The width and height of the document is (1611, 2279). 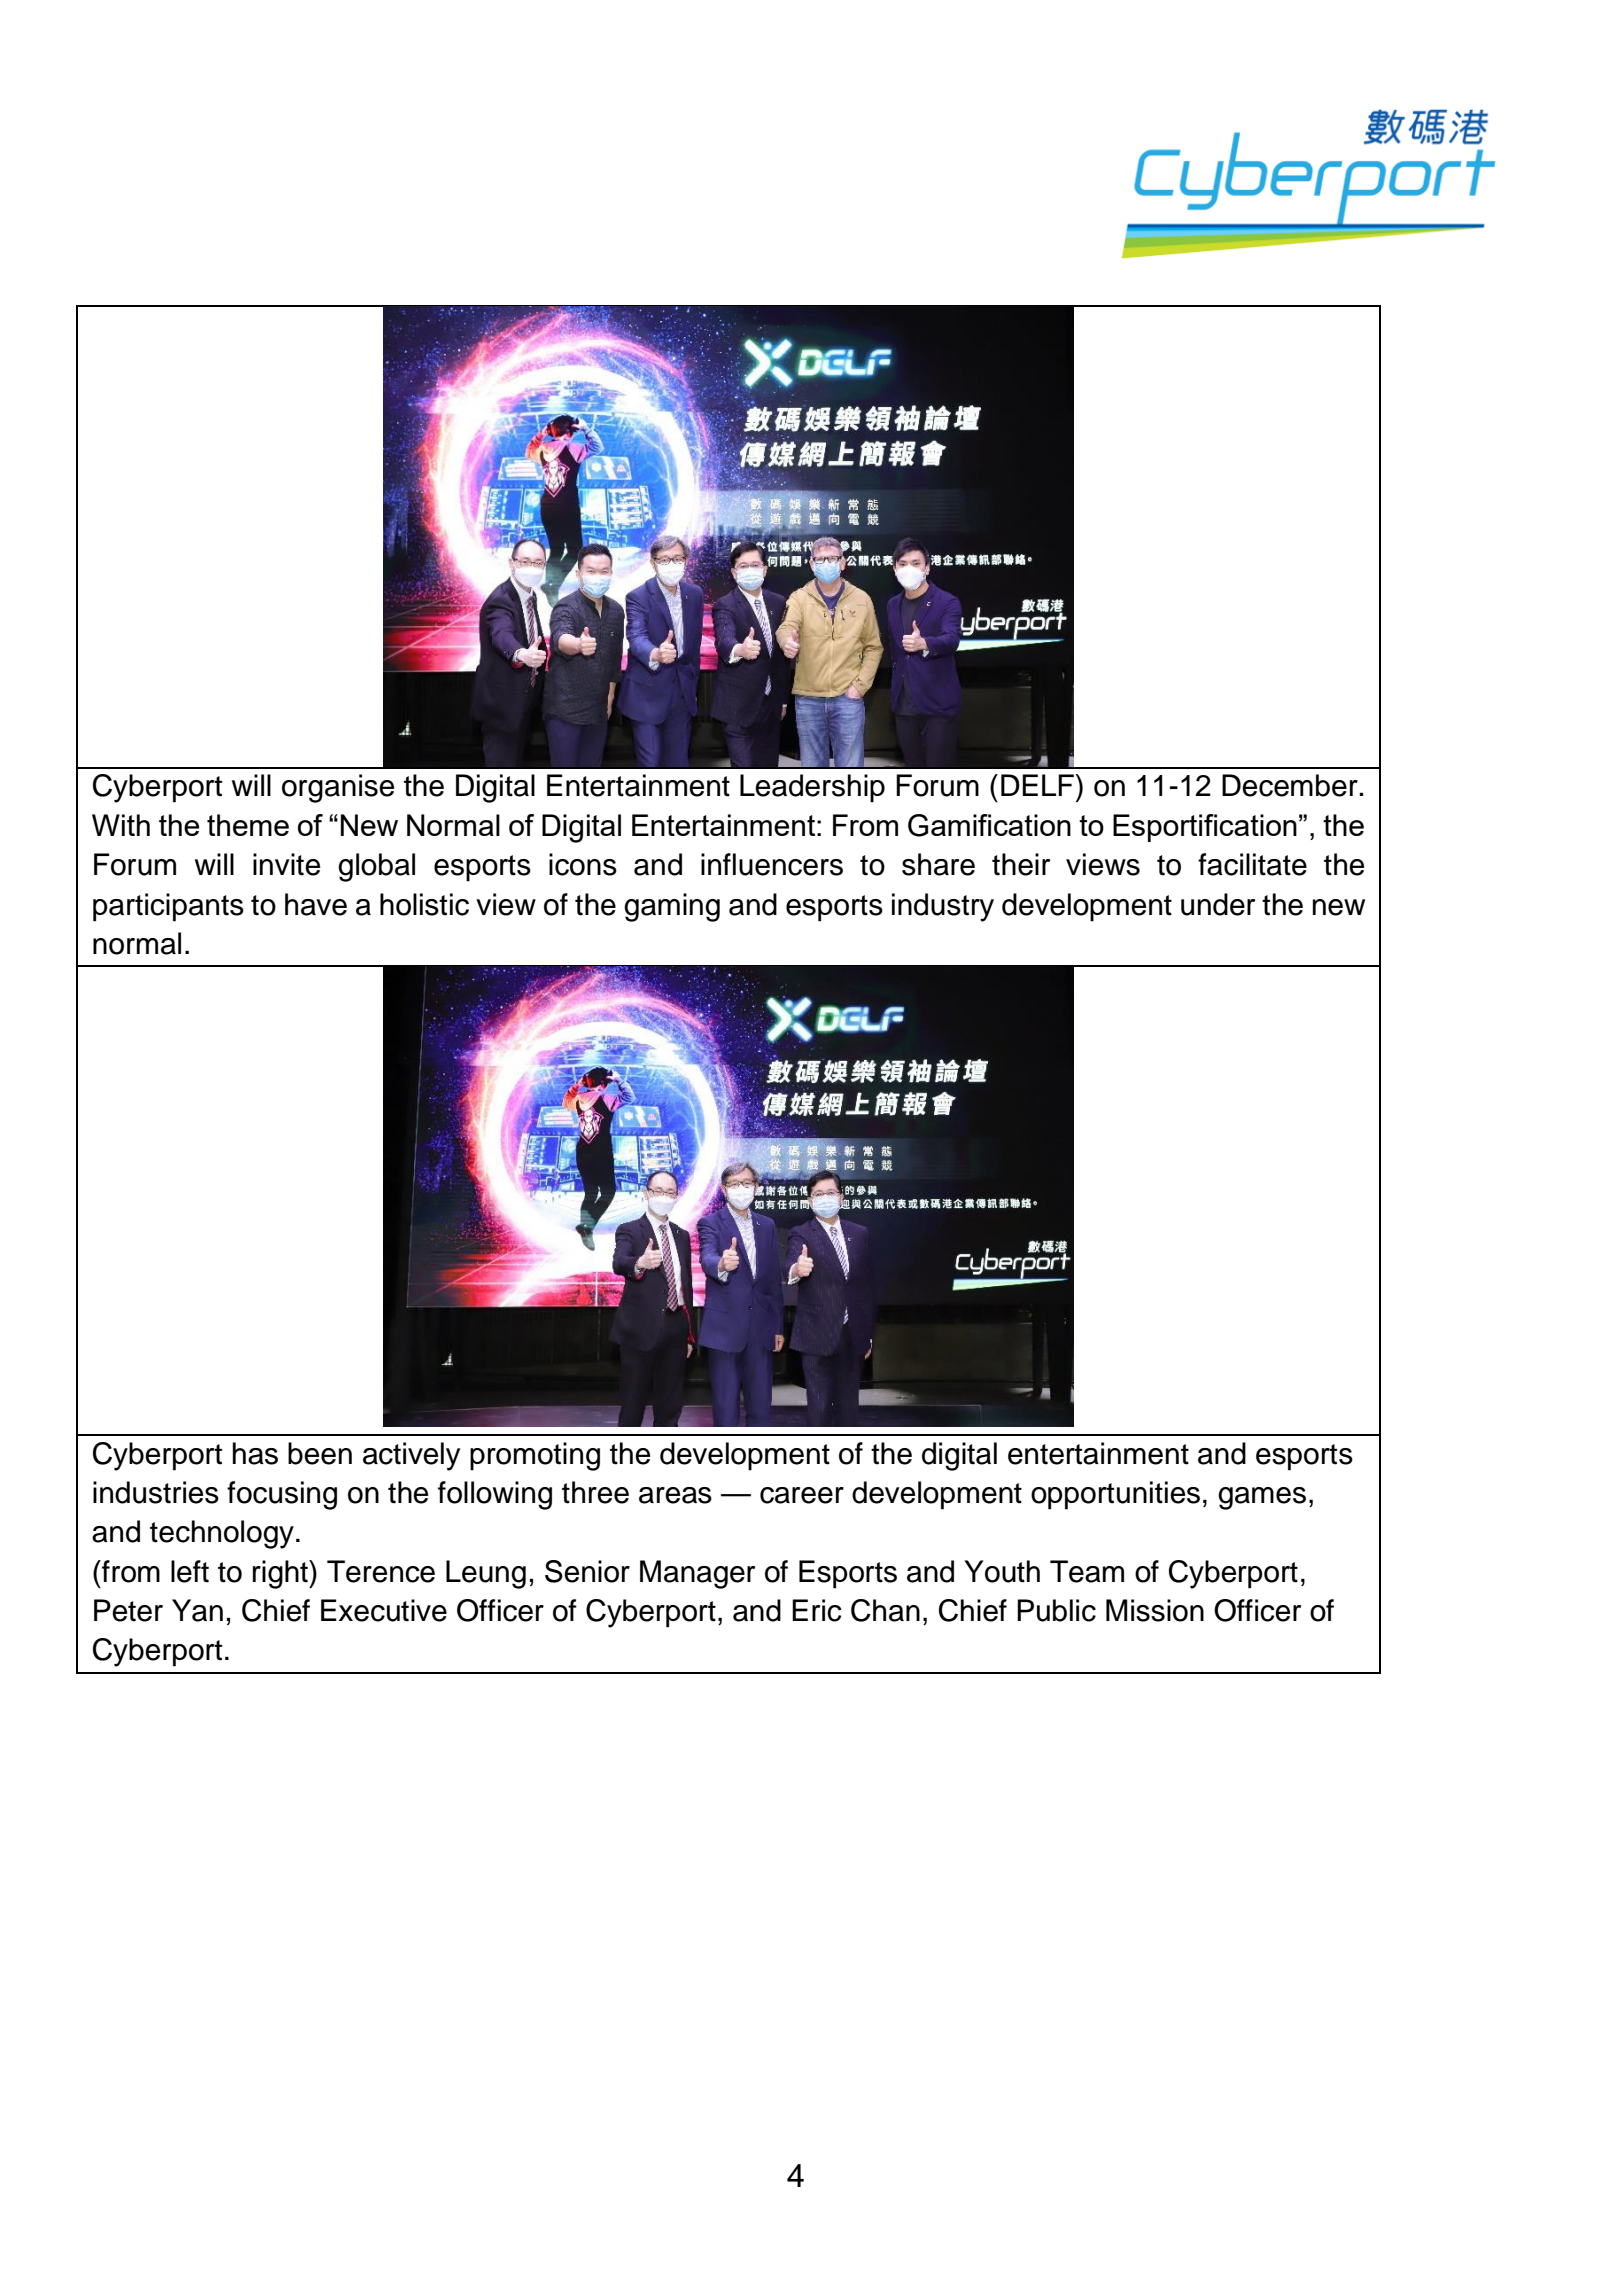 I want to click on games, so click(x=1262, y=1498).
